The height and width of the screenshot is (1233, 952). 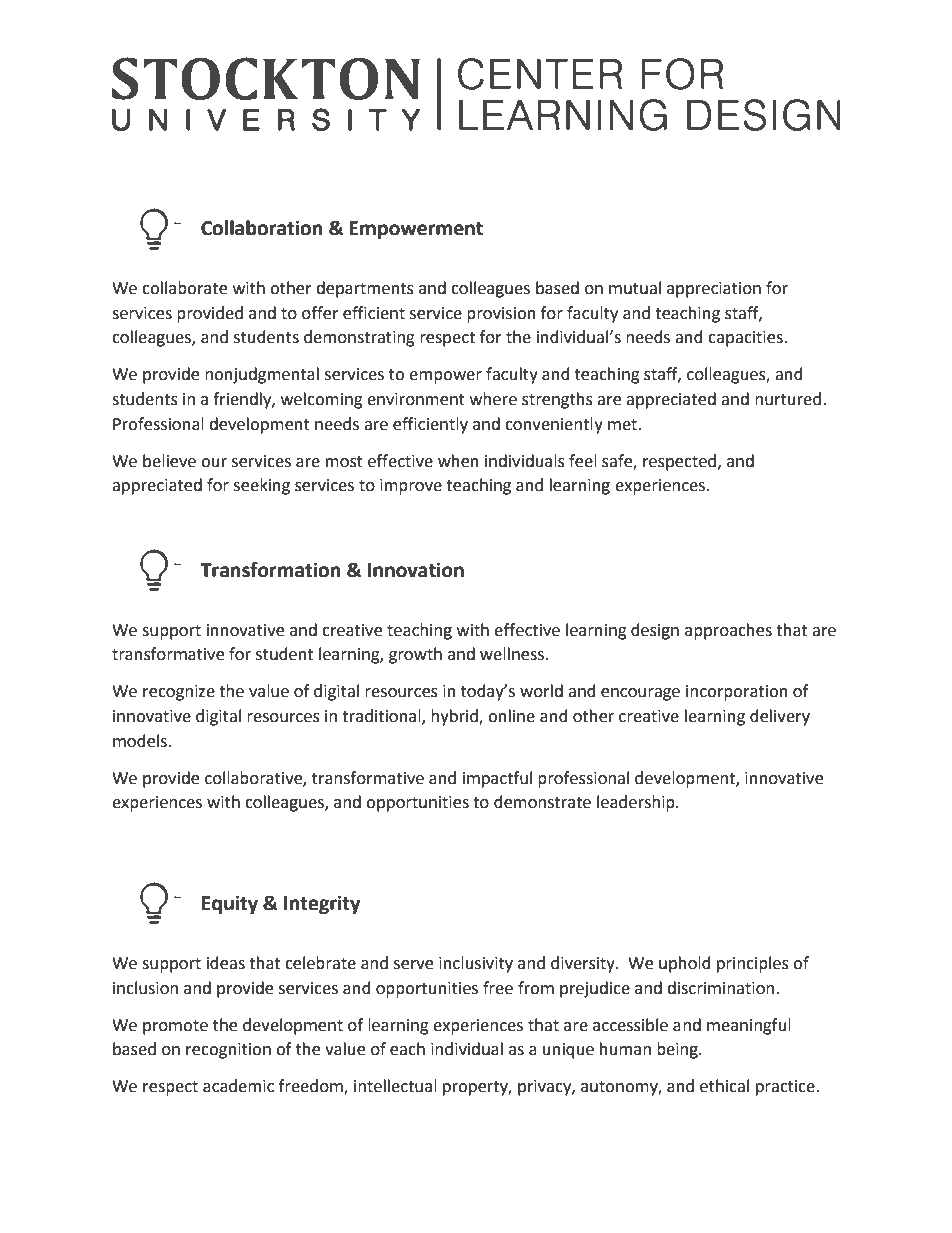 What do you see at coordinates (262, 228) in the screenshot?
I see `Collaboration` at bounding box center [262, 228].
